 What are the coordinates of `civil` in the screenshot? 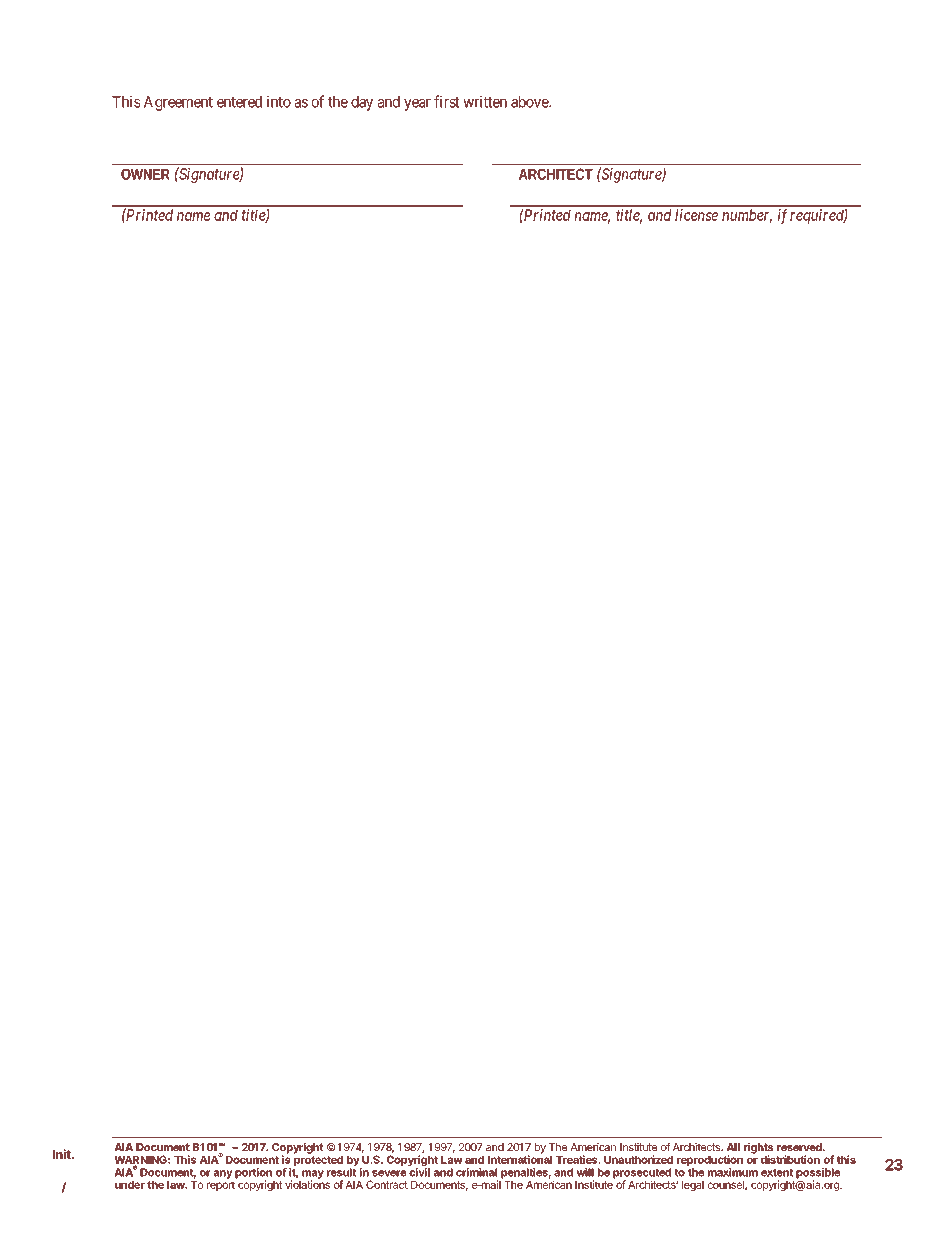 It's located at (419, 1172).
